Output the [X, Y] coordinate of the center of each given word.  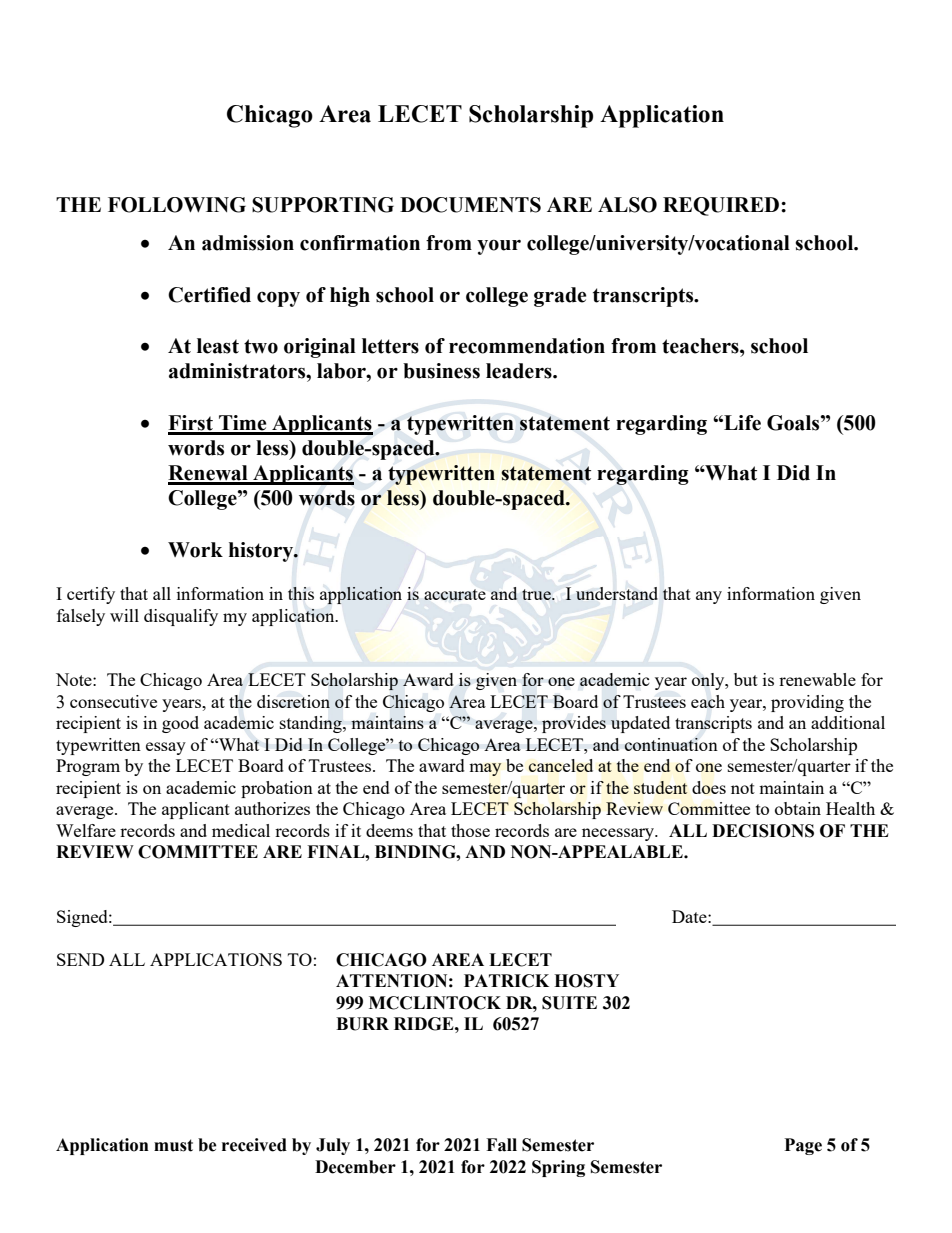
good [180, 724]
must [173, 1145]
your [499, 247]
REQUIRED [722, 206]
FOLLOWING [177, 205]
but [746, 679]
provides [574, 724]
